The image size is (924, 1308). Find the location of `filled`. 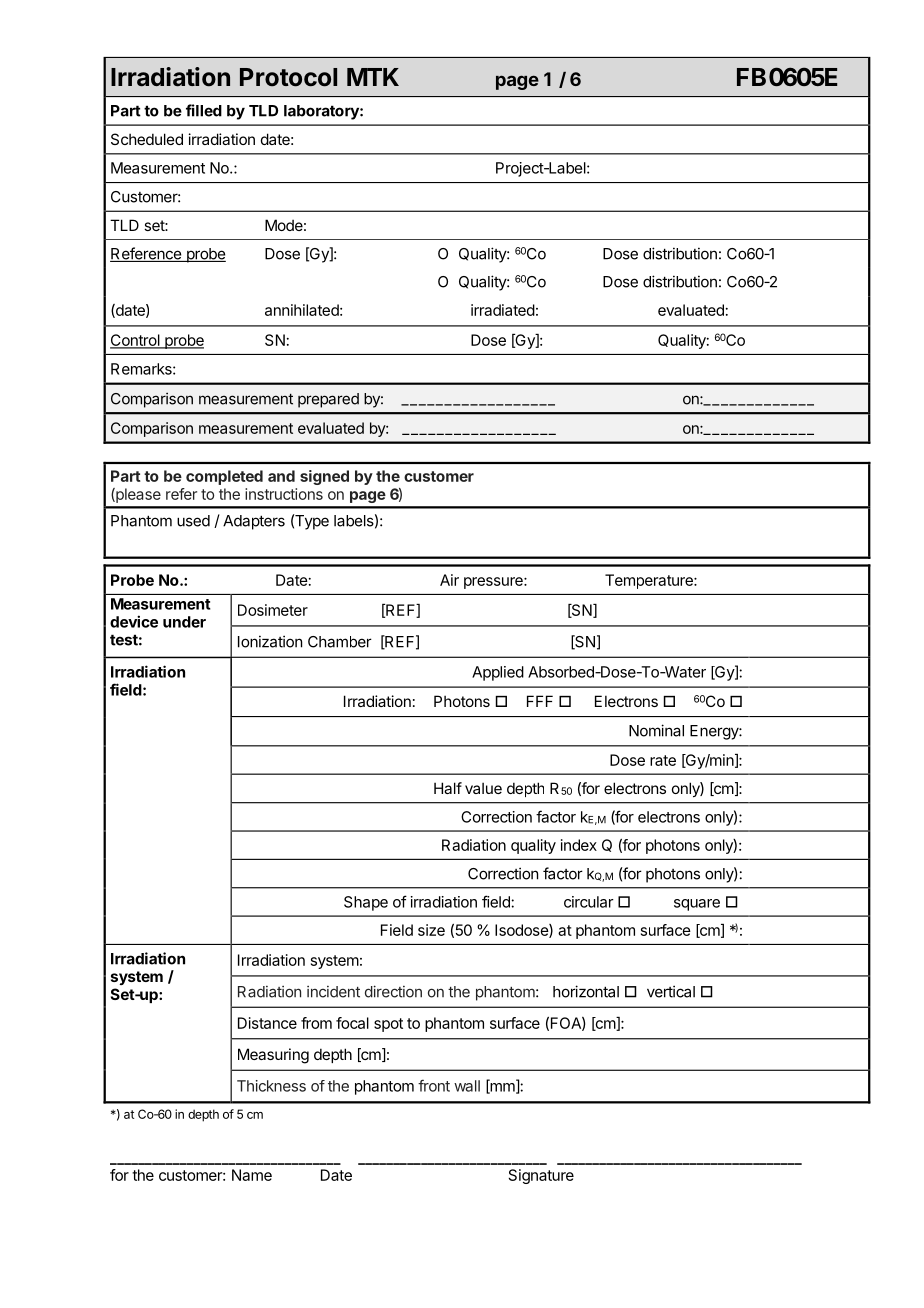

filled is located at coordinates (204, 110).
